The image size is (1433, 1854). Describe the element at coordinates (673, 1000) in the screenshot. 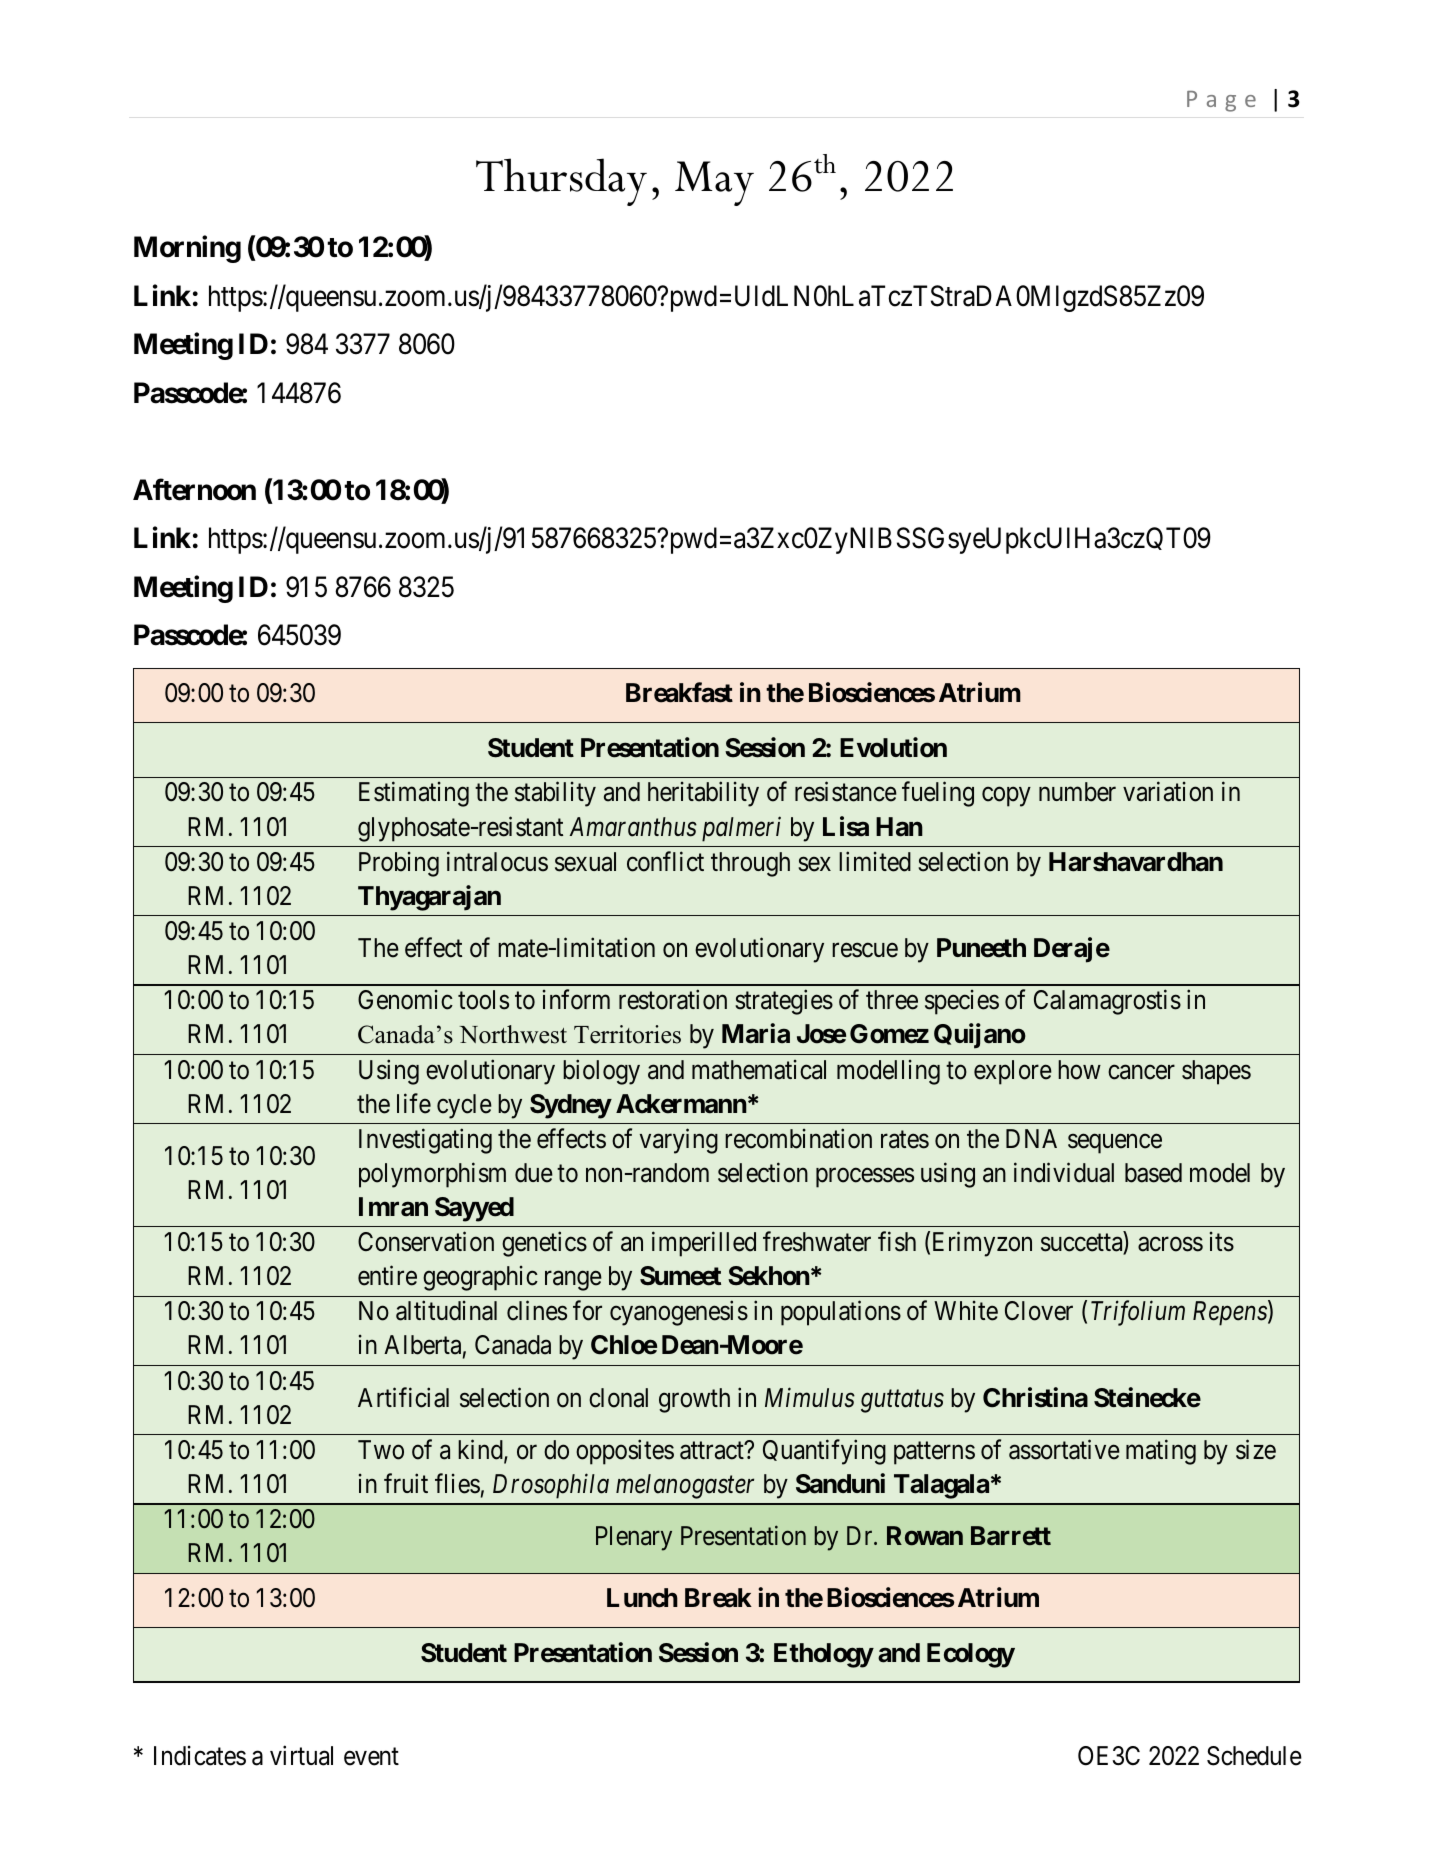

I see `restoration` at that location.
